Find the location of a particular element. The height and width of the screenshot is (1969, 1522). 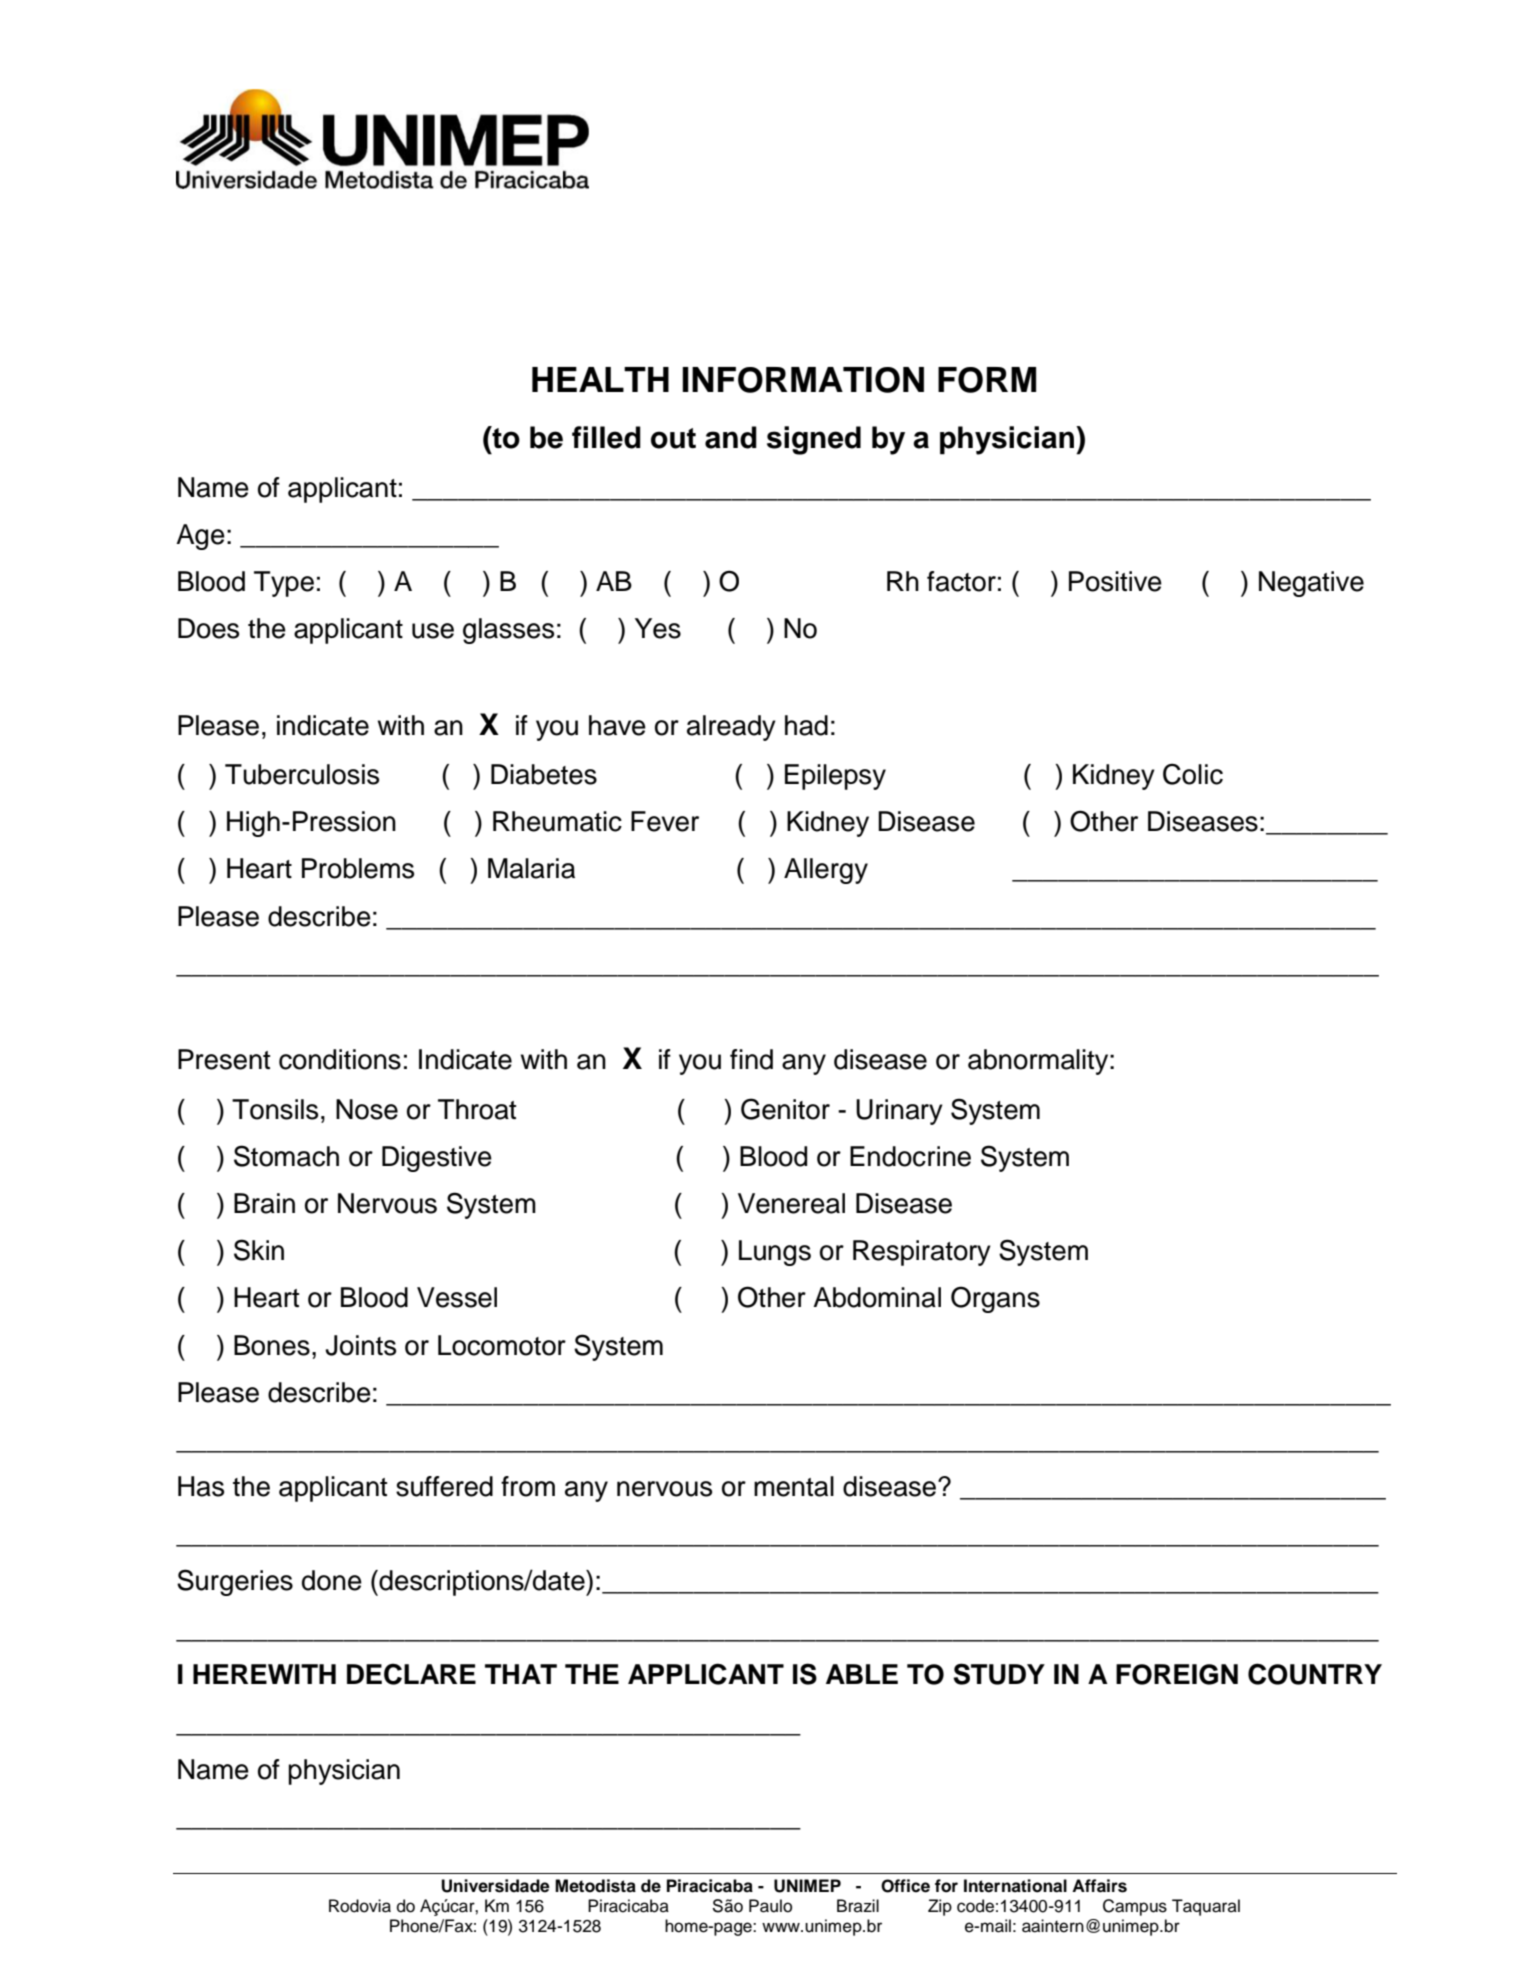

Colic is located at coordinates (1193, 774).
